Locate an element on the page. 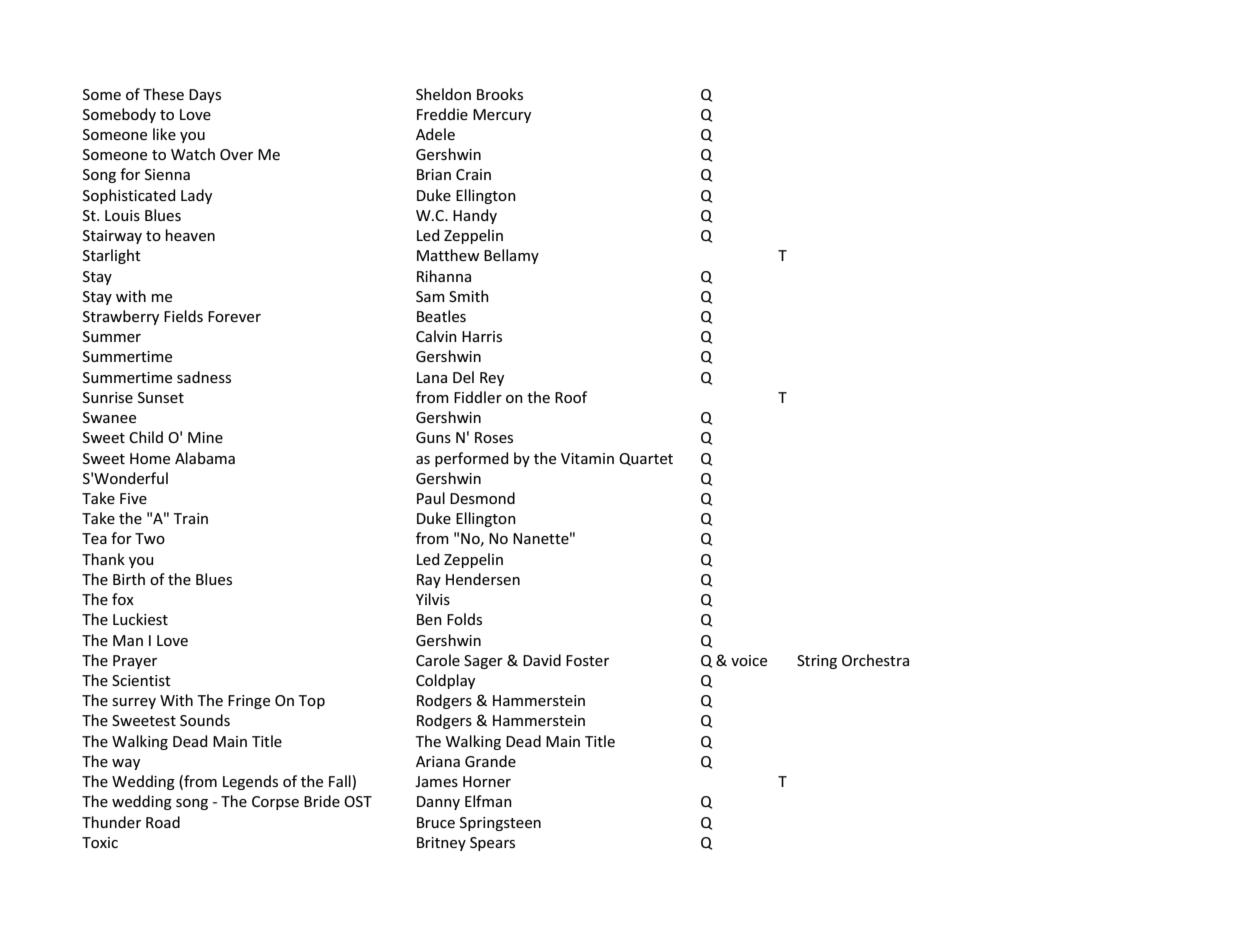 The height and width of the image is (952, 1233). like is located at coordinates (164, 134).
